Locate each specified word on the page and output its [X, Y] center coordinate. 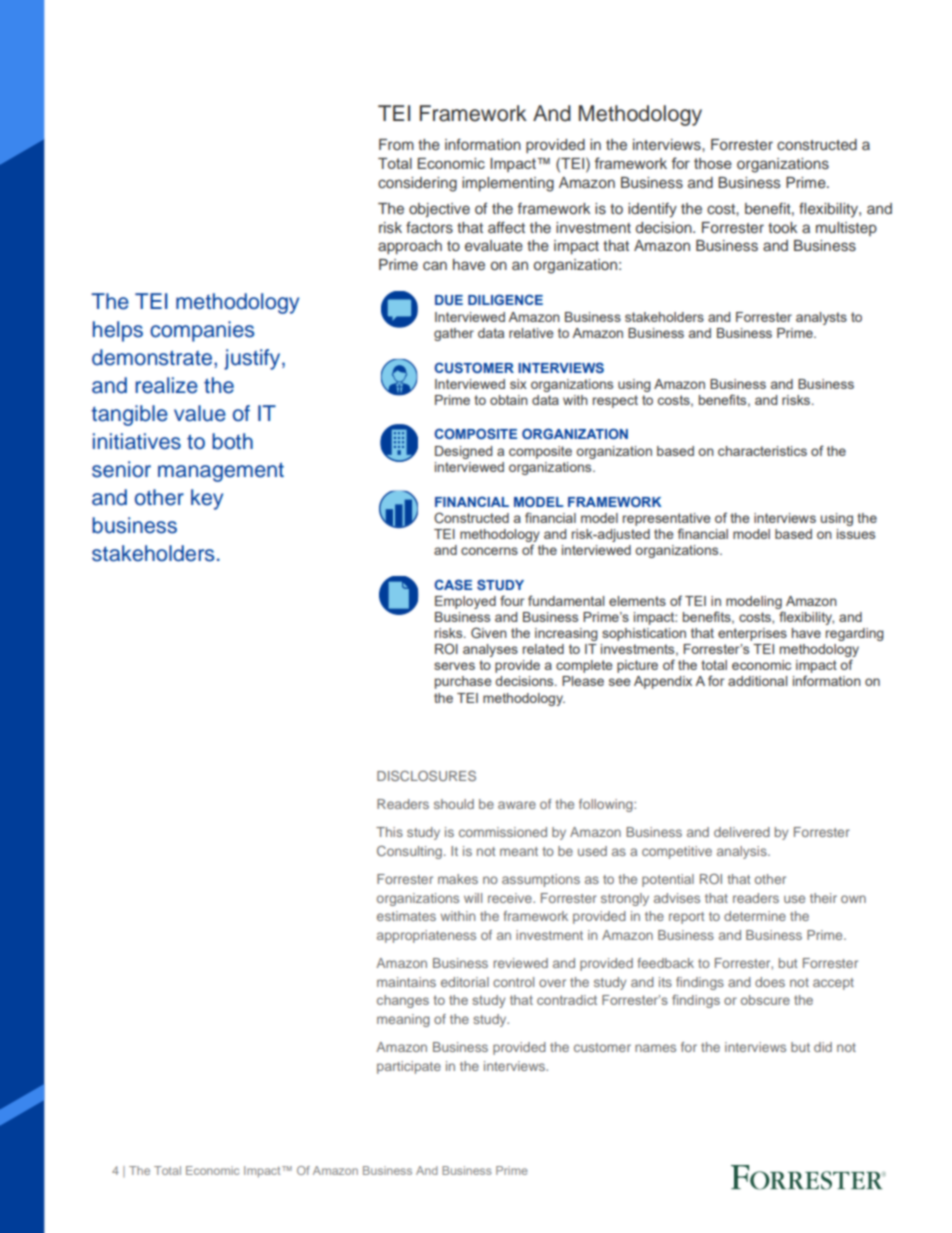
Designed [463, 452]
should [454, 804]
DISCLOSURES [426, 775]
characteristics [762, 451]
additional [757, 681]
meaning [403, 1020]
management [221, 472]
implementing [508, 184]
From [396, 144]
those [713, 163]
